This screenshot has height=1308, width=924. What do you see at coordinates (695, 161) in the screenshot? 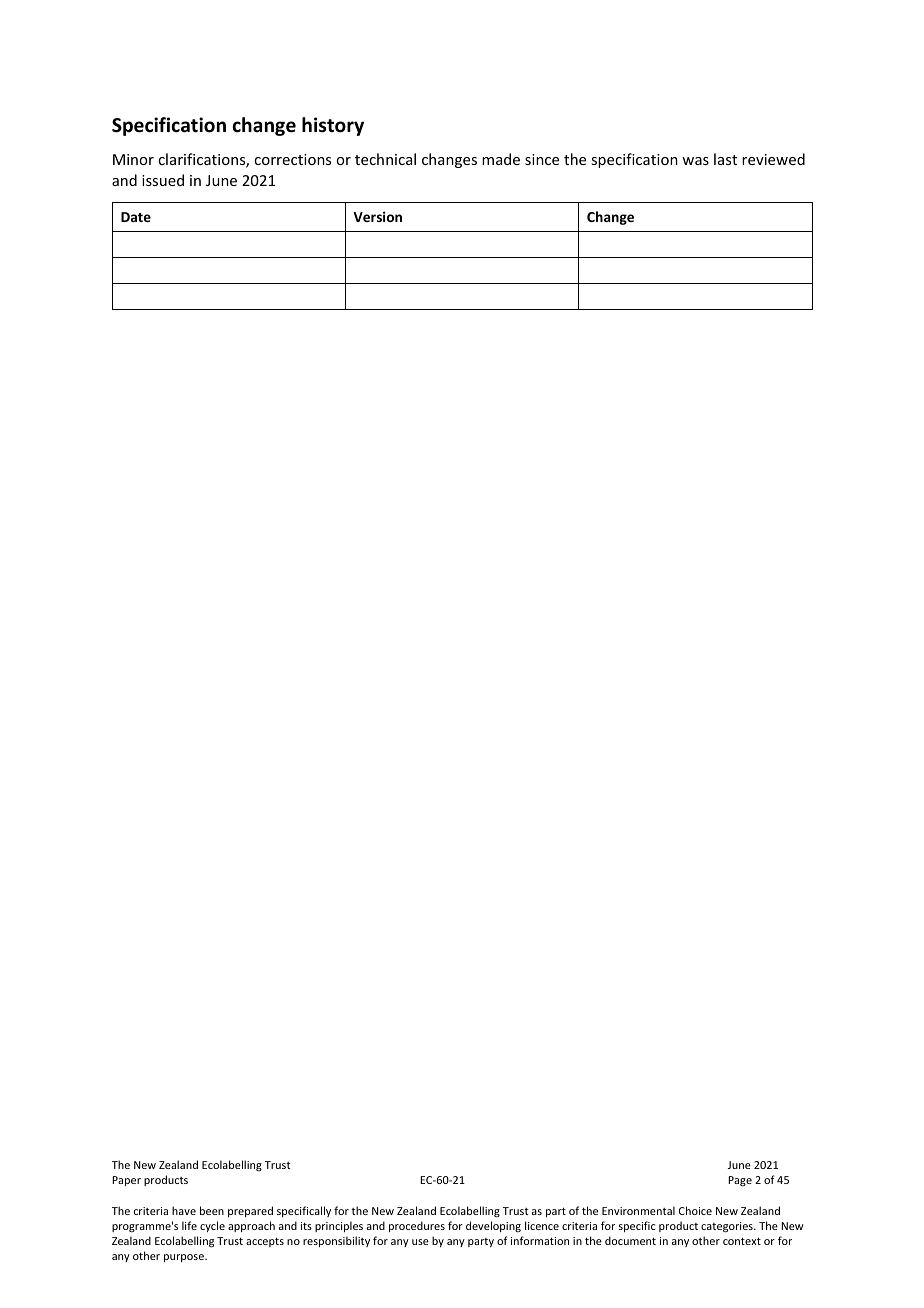
I see `was` at bounding box center [695, 161].
